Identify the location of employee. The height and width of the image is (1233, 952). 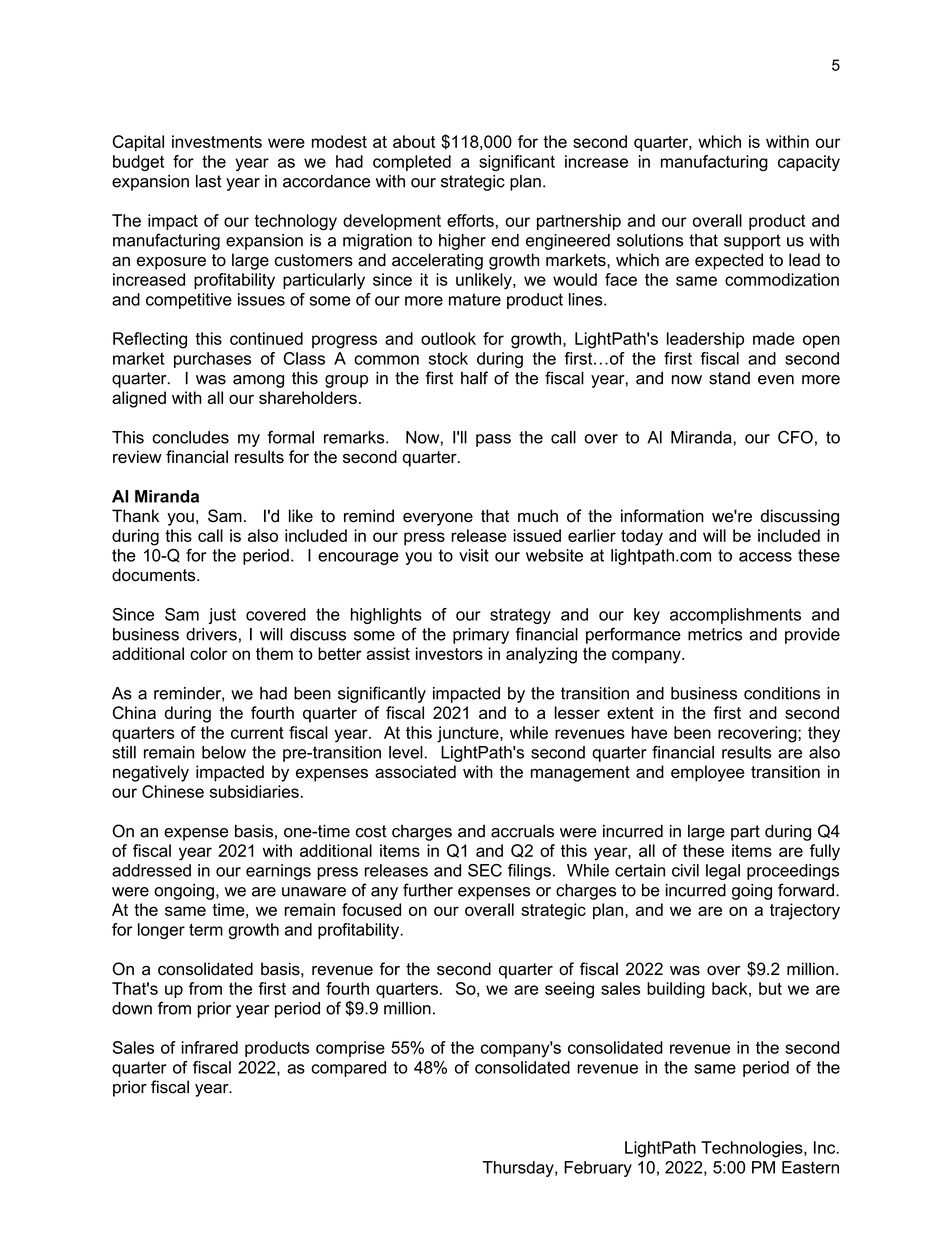
(707, 773).
